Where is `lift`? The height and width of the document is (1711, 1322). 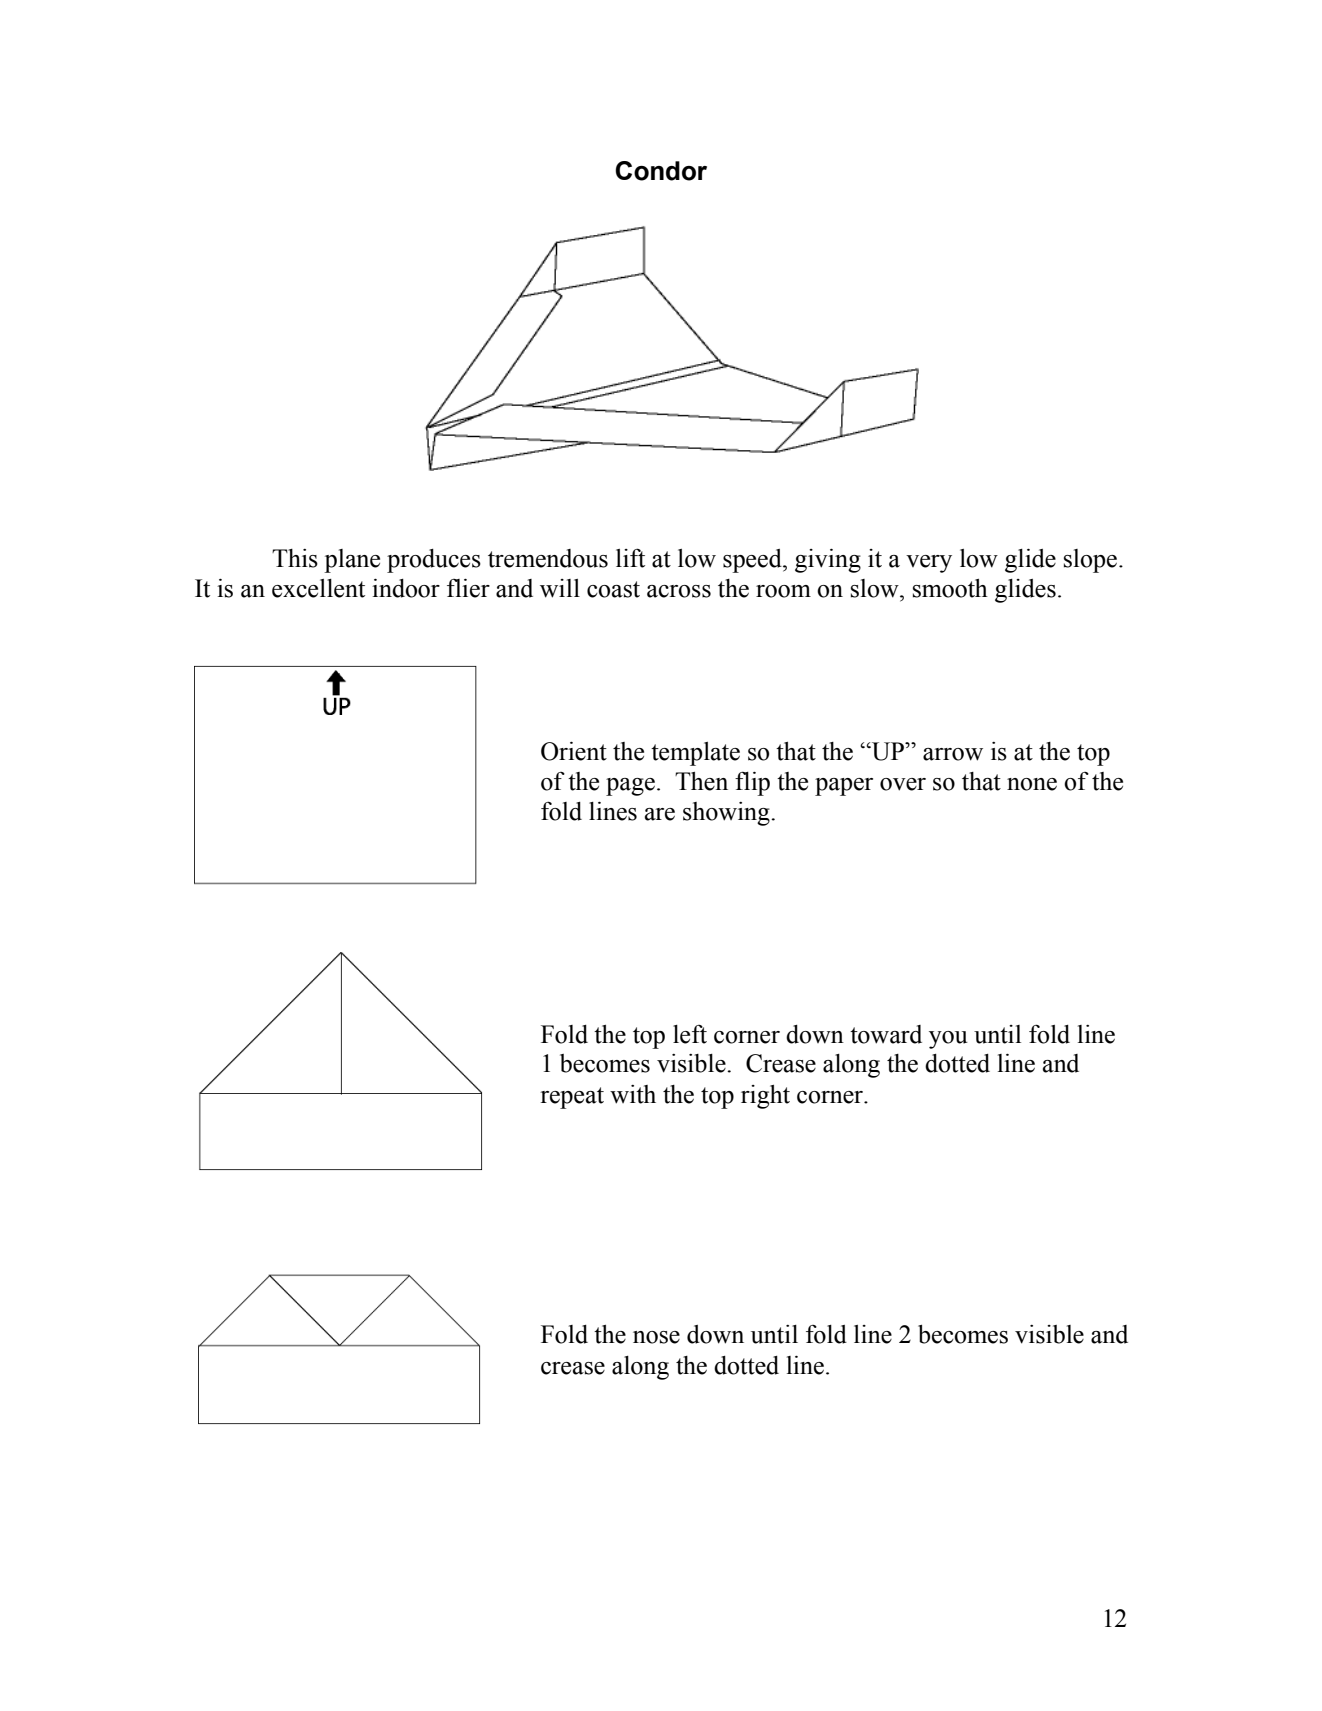
lift is located at coordinates (630, 558).
